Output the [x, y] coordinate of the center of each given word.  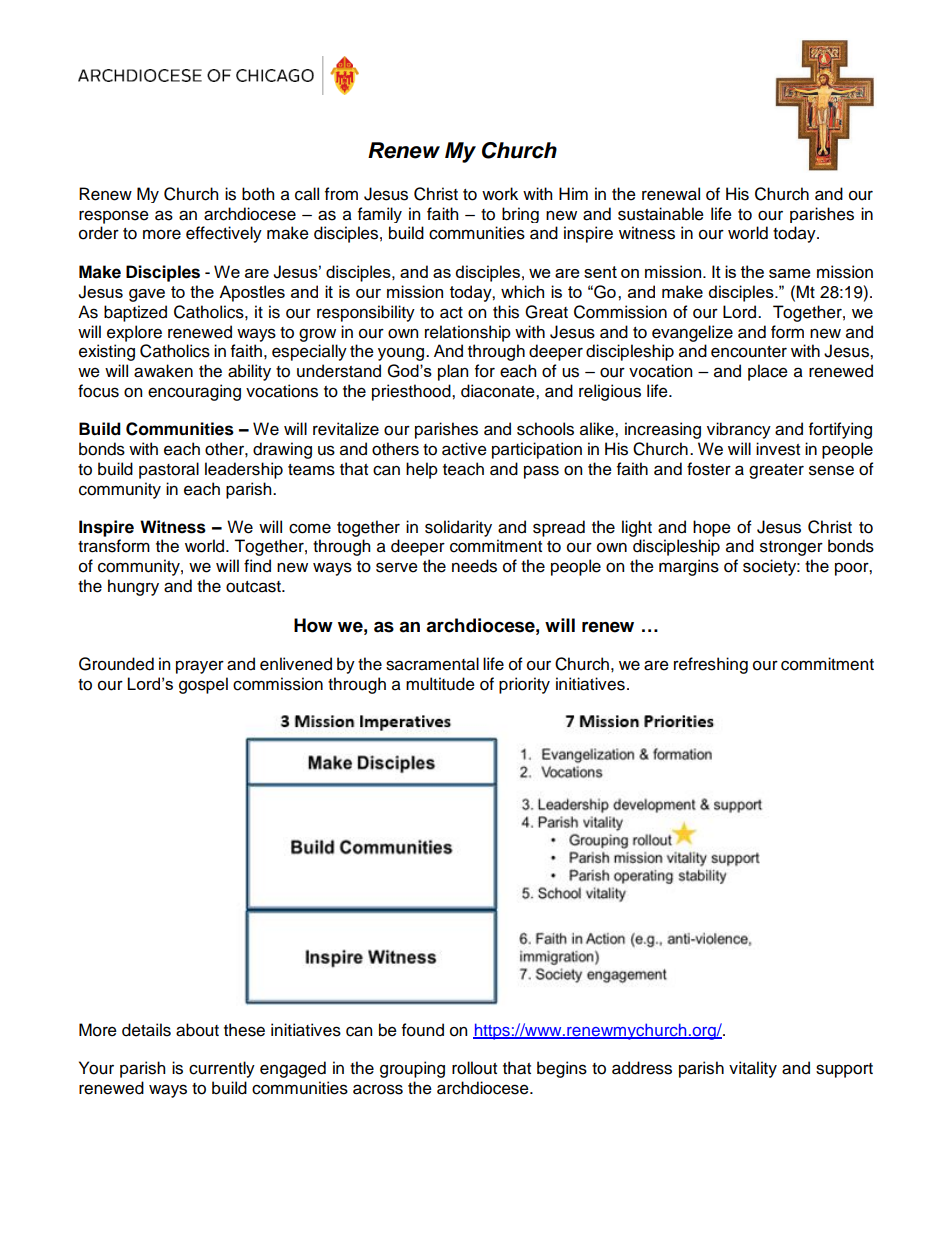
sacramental [432, 664]
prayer [200, 667]
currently [222, 1069]
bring [520, 215]
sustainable [661, 214]
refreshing [711, 665]
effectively [224, 234]
